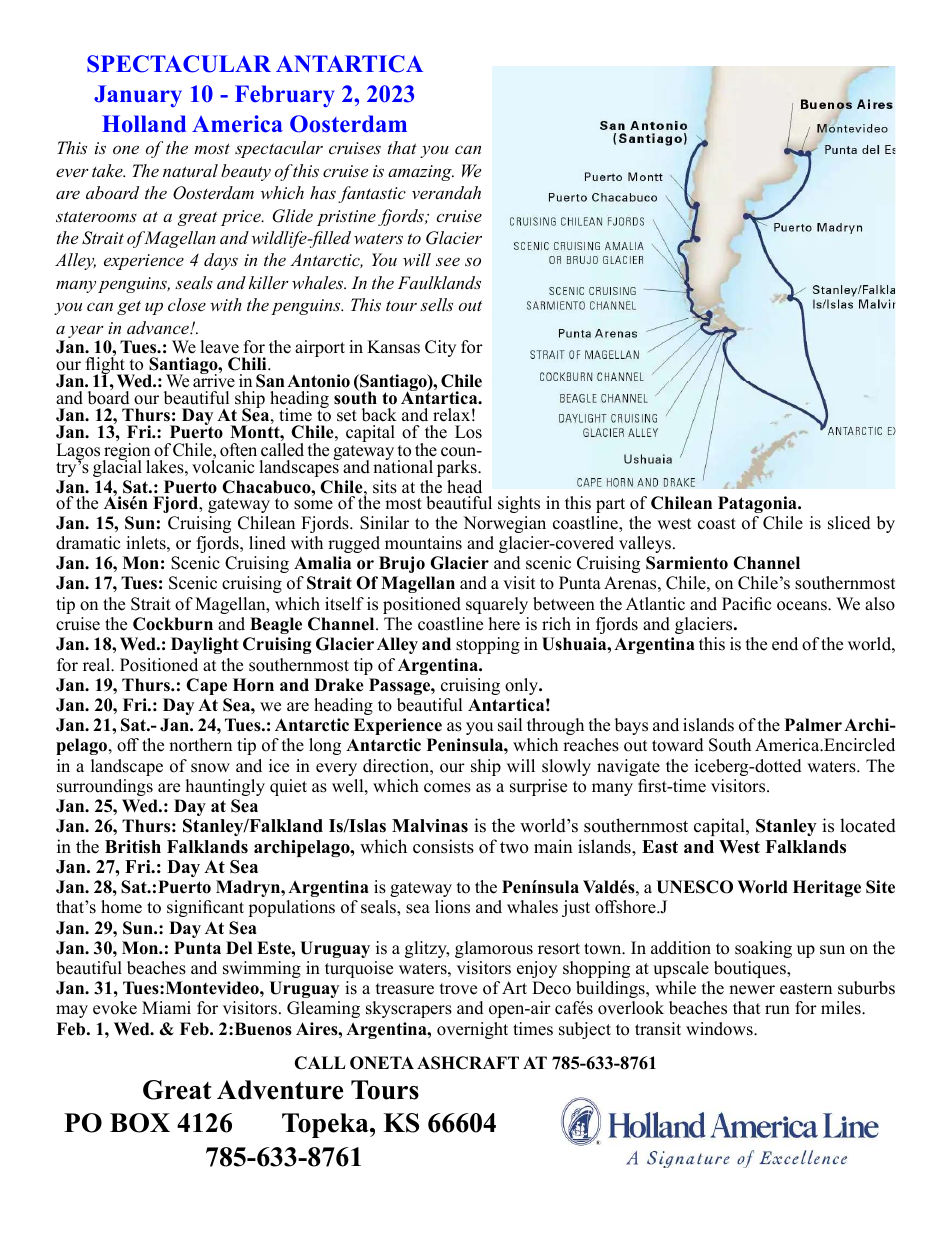  What do you see at coordinates (140, 1123) in the screenshot?
I see `BOX` at bounding box center [140, 1123].
